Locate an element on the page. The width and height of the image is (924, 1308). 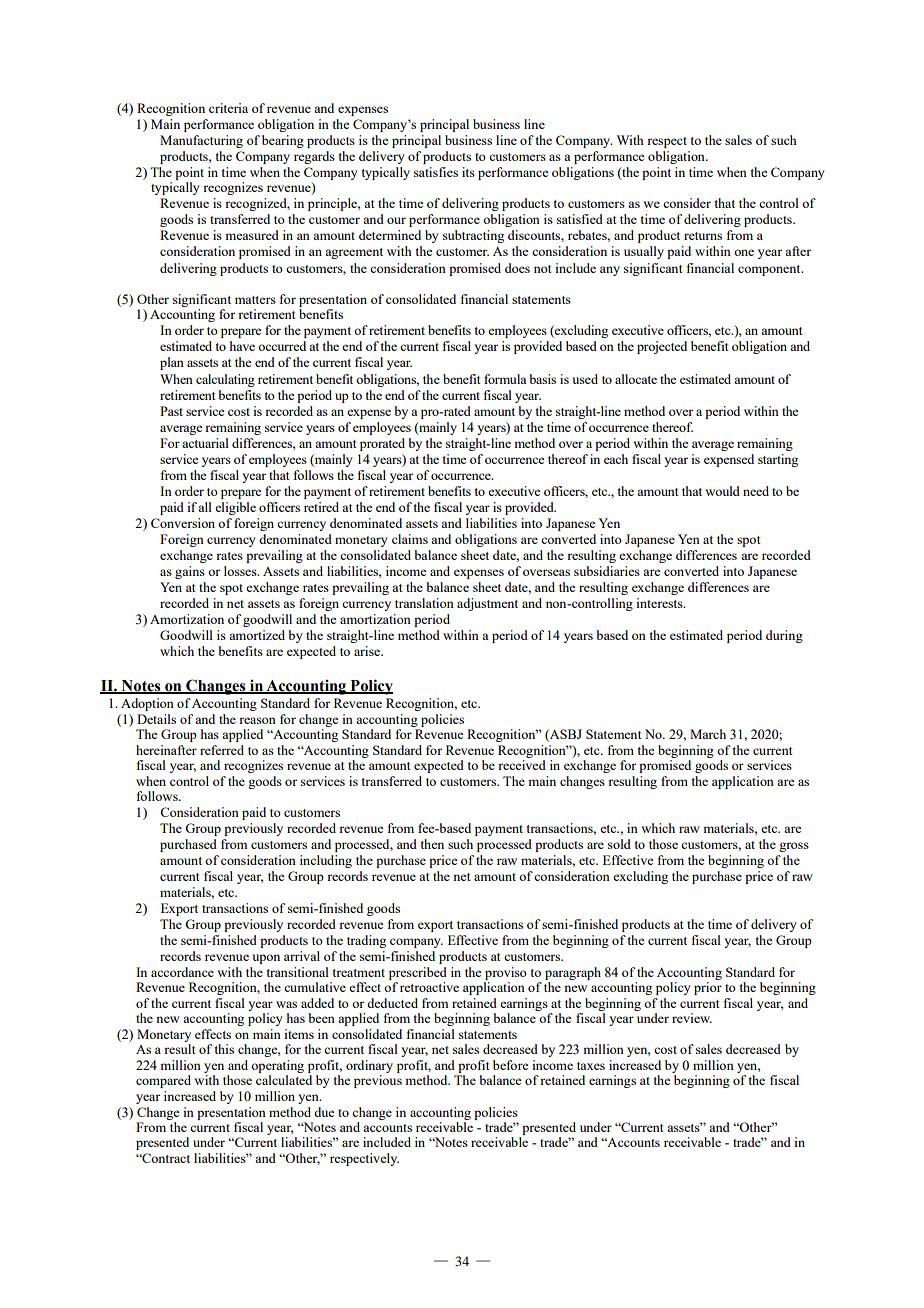
returns is located at coordinates (703, 236).
